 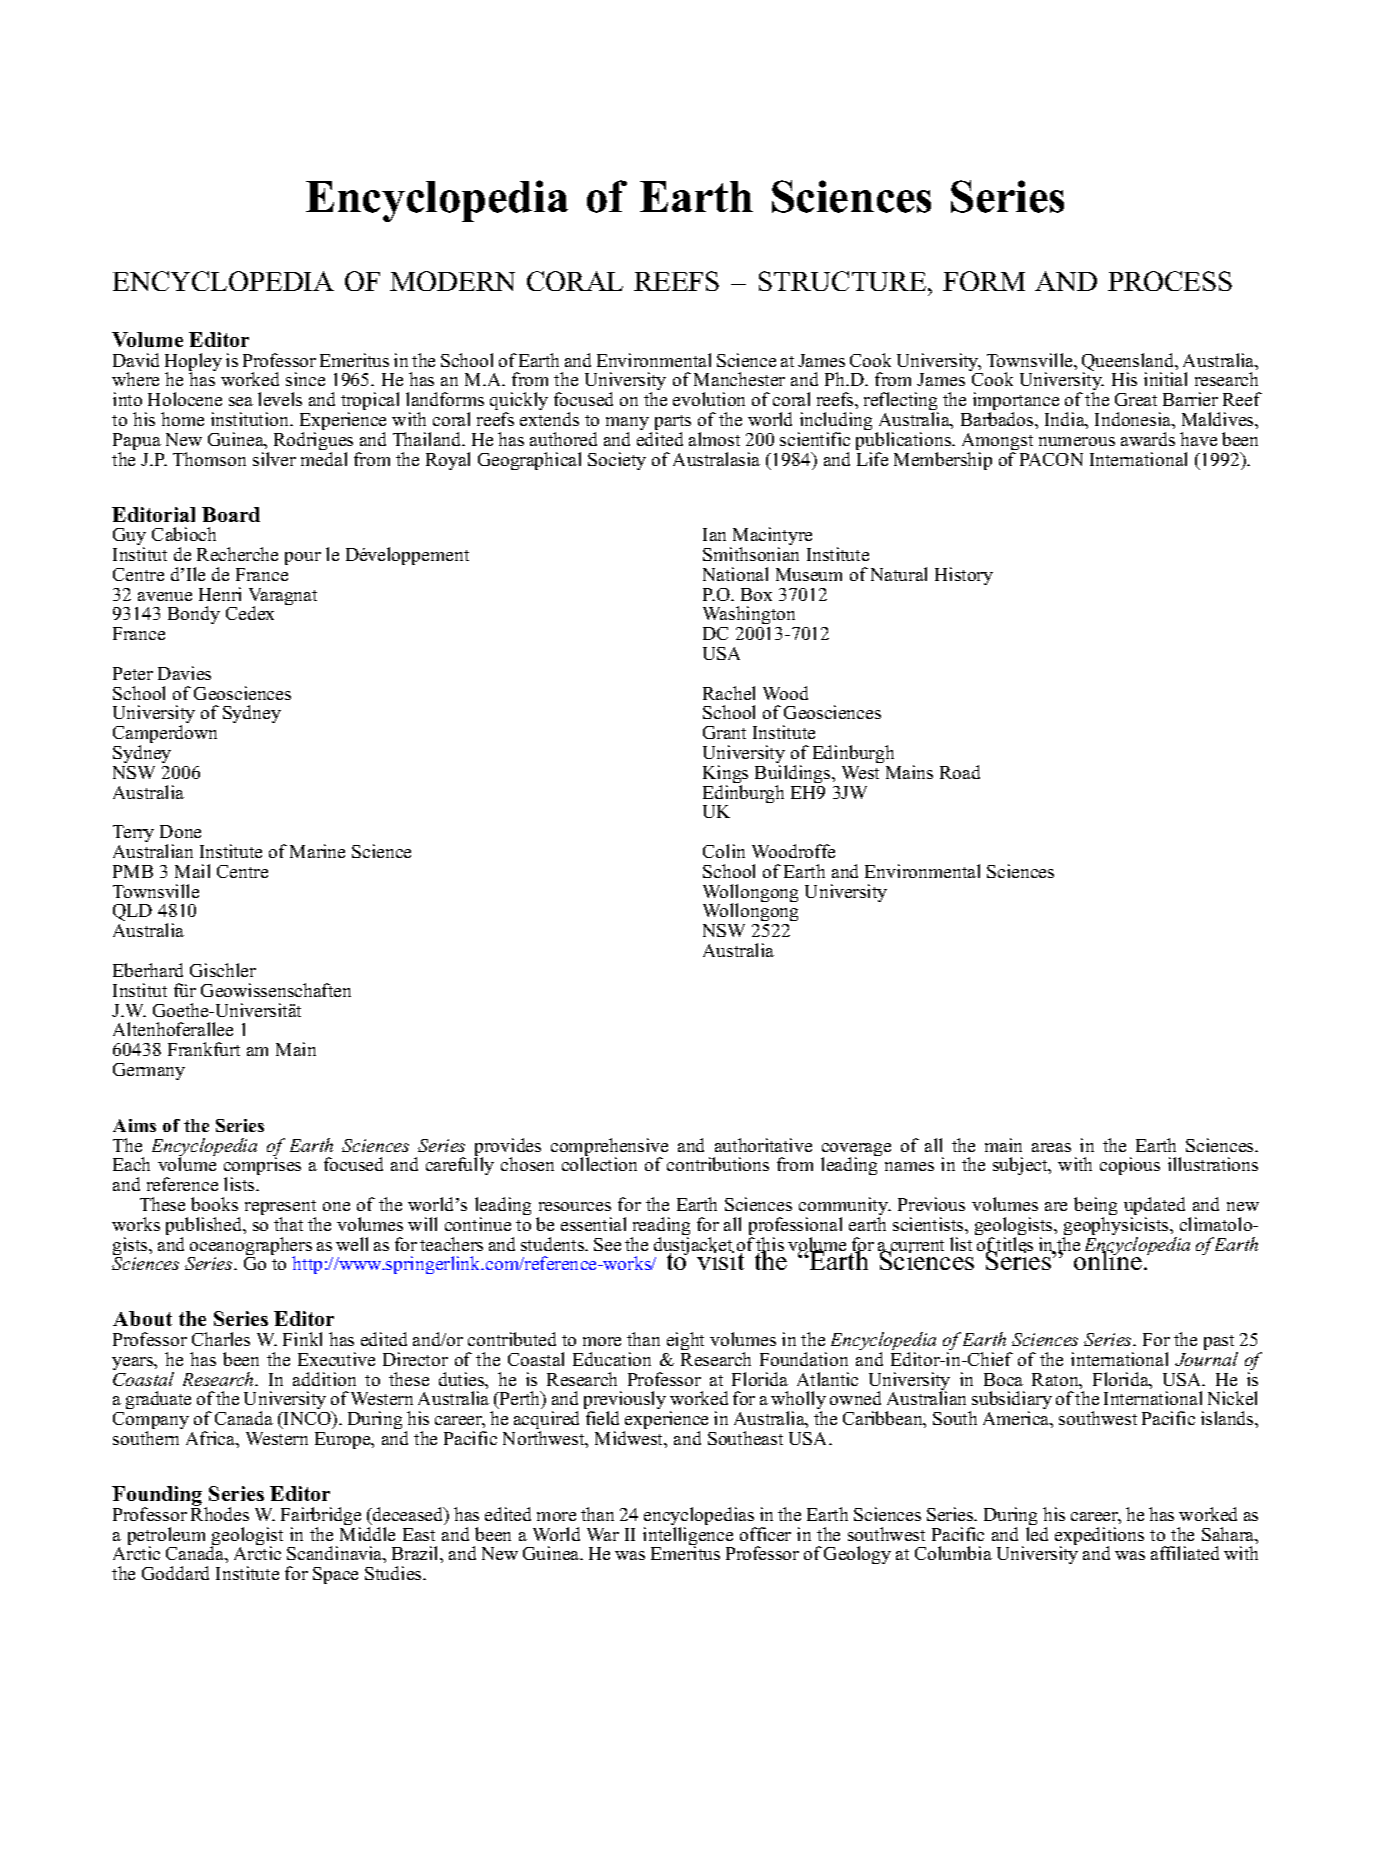 I want to click on Manchester, so click(x=739, y=379).
